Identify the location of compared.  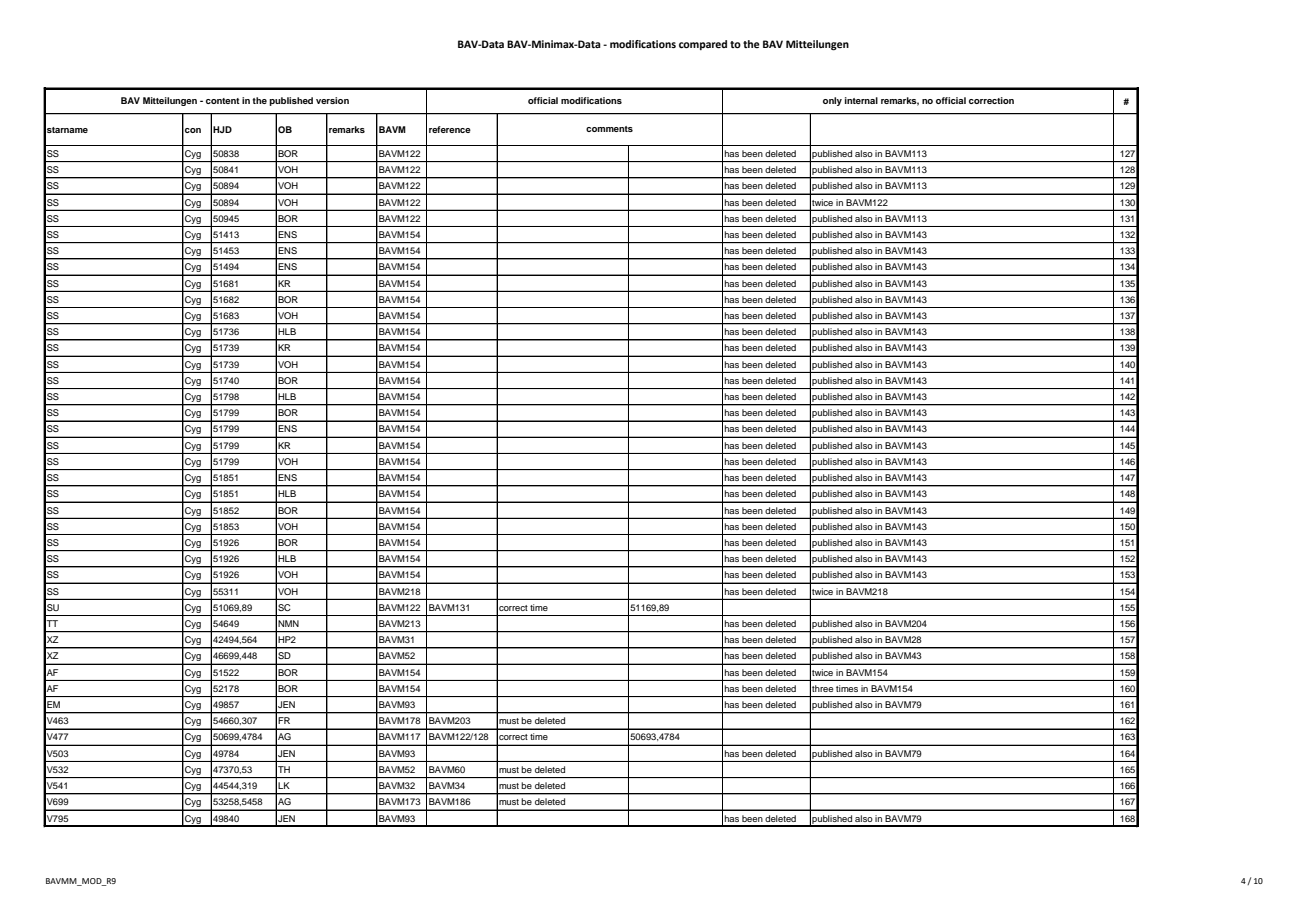
(703, 45).
